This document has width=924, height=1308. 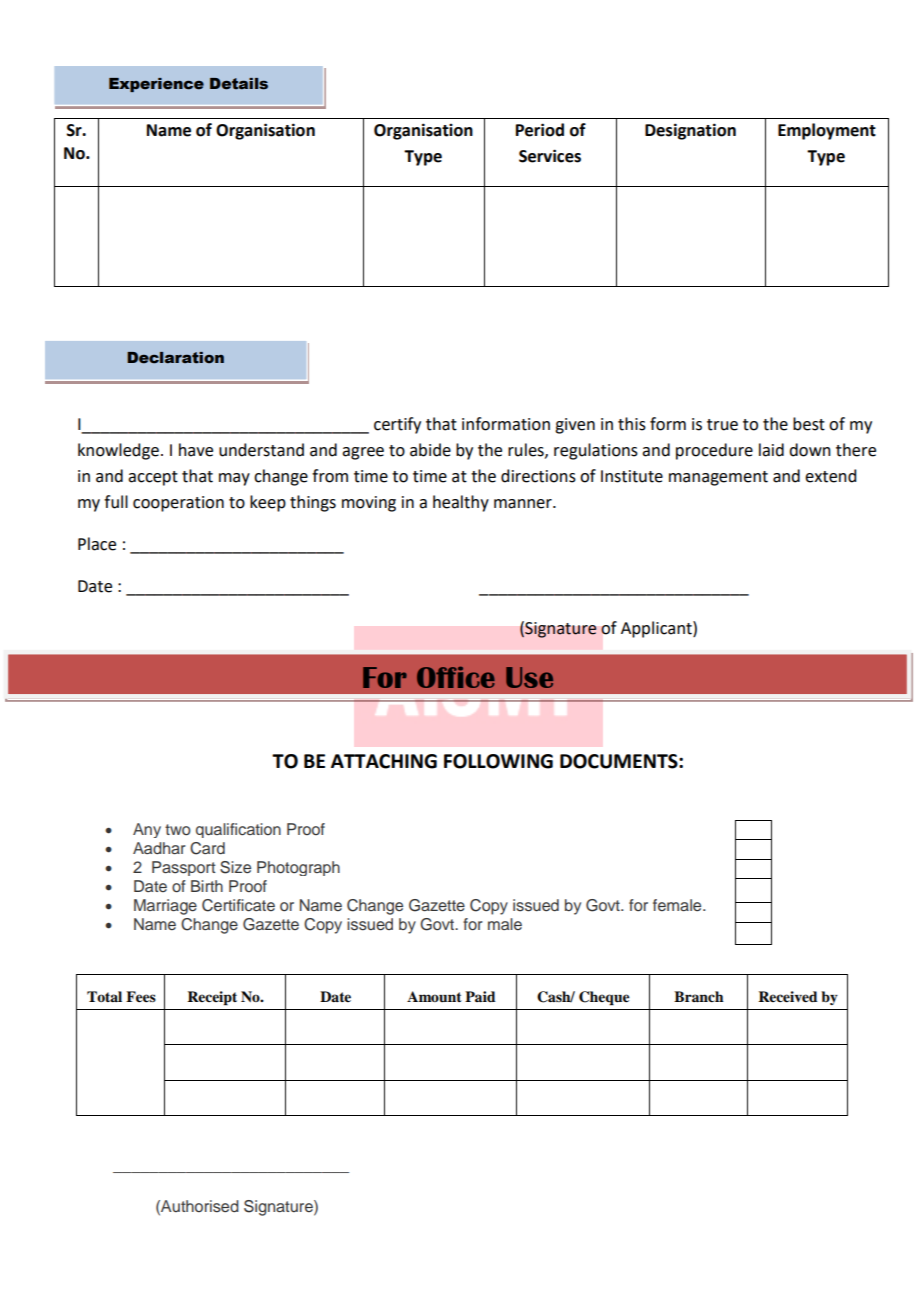 I want to click on Receipt, so click(x=212, y=998).
